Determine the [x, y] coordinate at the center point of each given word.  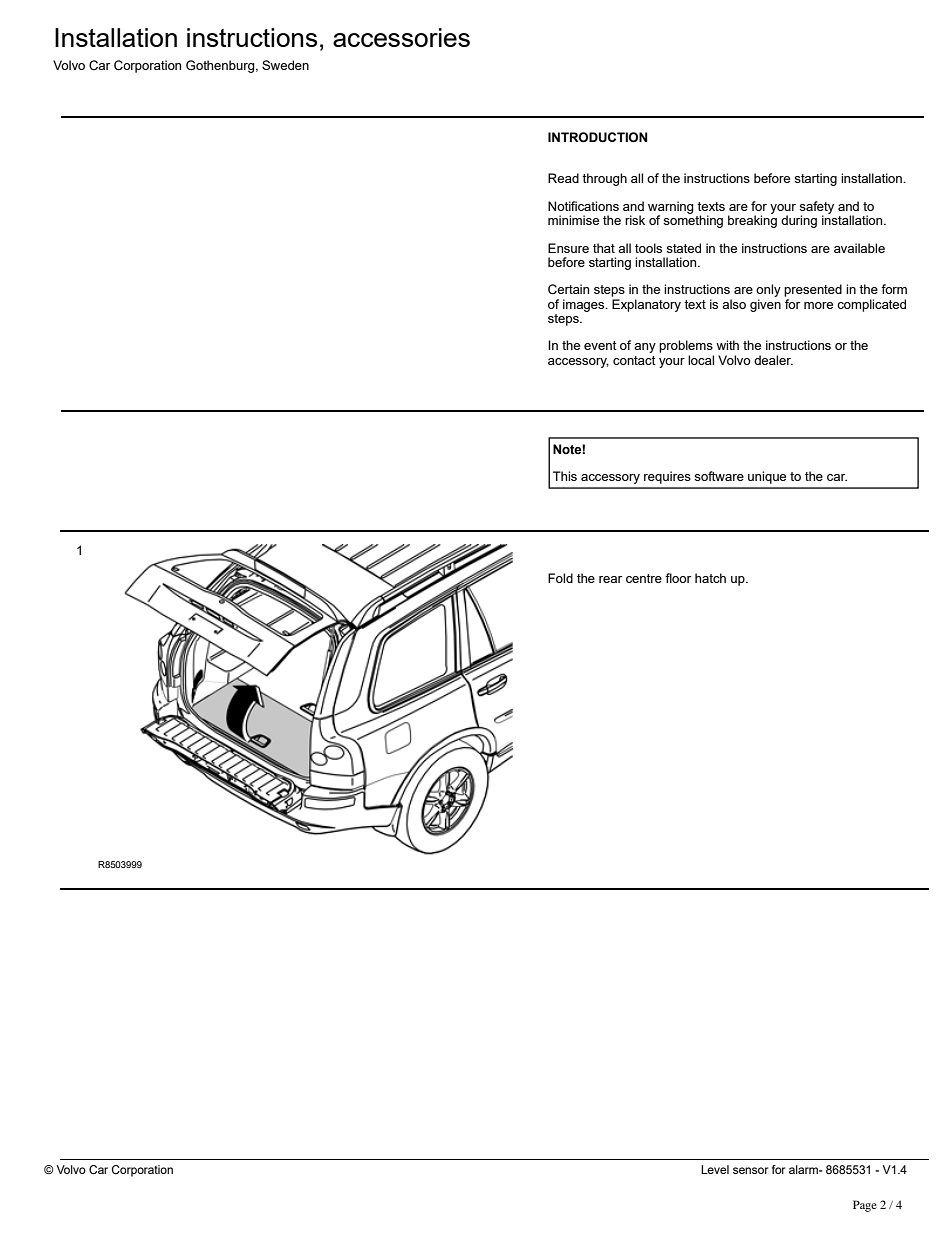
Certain [568, 289]
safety [816, 208]
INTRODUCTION [598, 137]
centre [644, 578]
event [600, 345]
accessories [401, 37]
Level [715, 1169]
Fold [560, 578]
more [818, 305]
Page [865, 1206]
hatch [710, 578]
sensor [751, 1170]
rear [610, 579]
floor [678, 578]
